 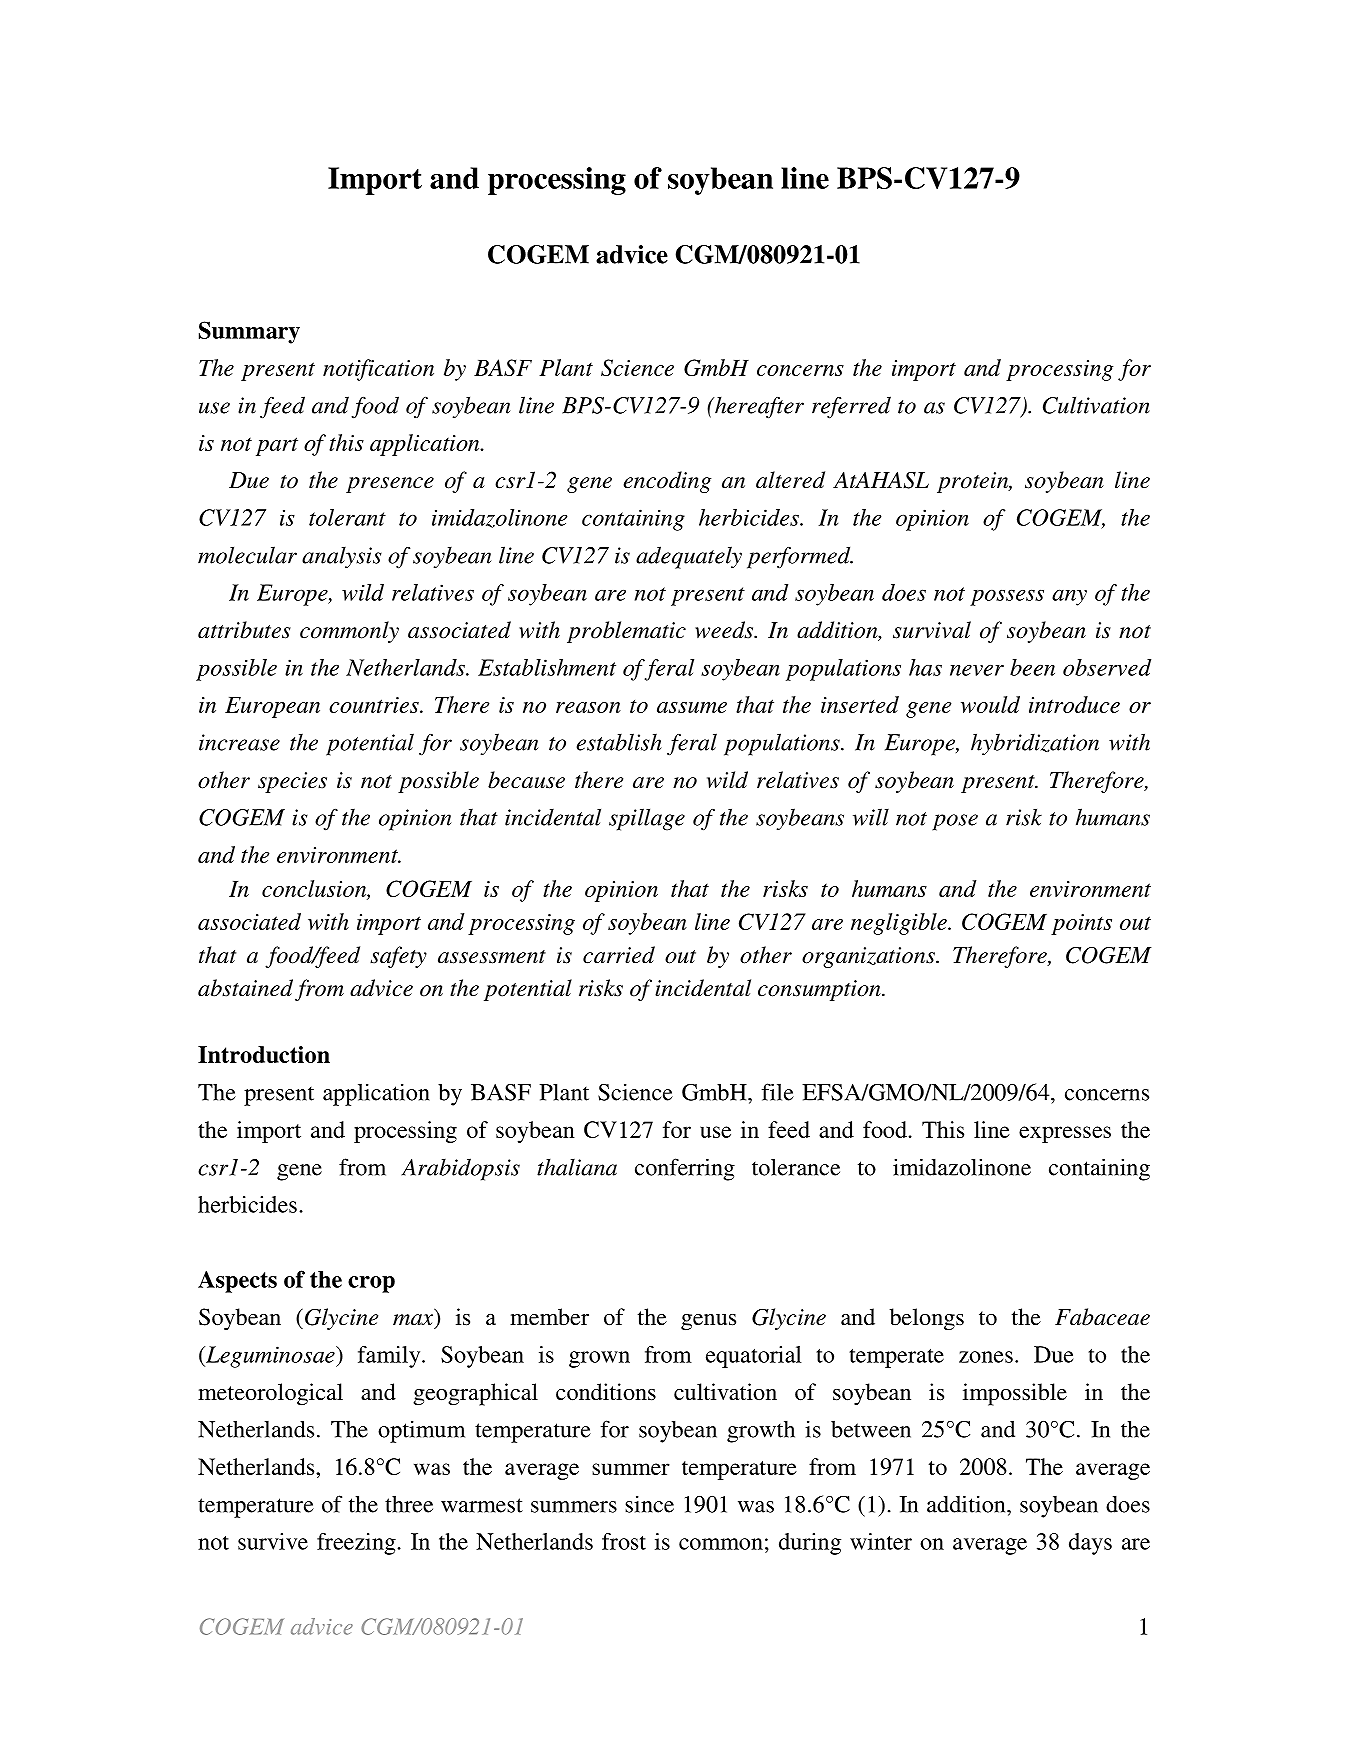 I want to click on notification, so click(x=378, y=370).
